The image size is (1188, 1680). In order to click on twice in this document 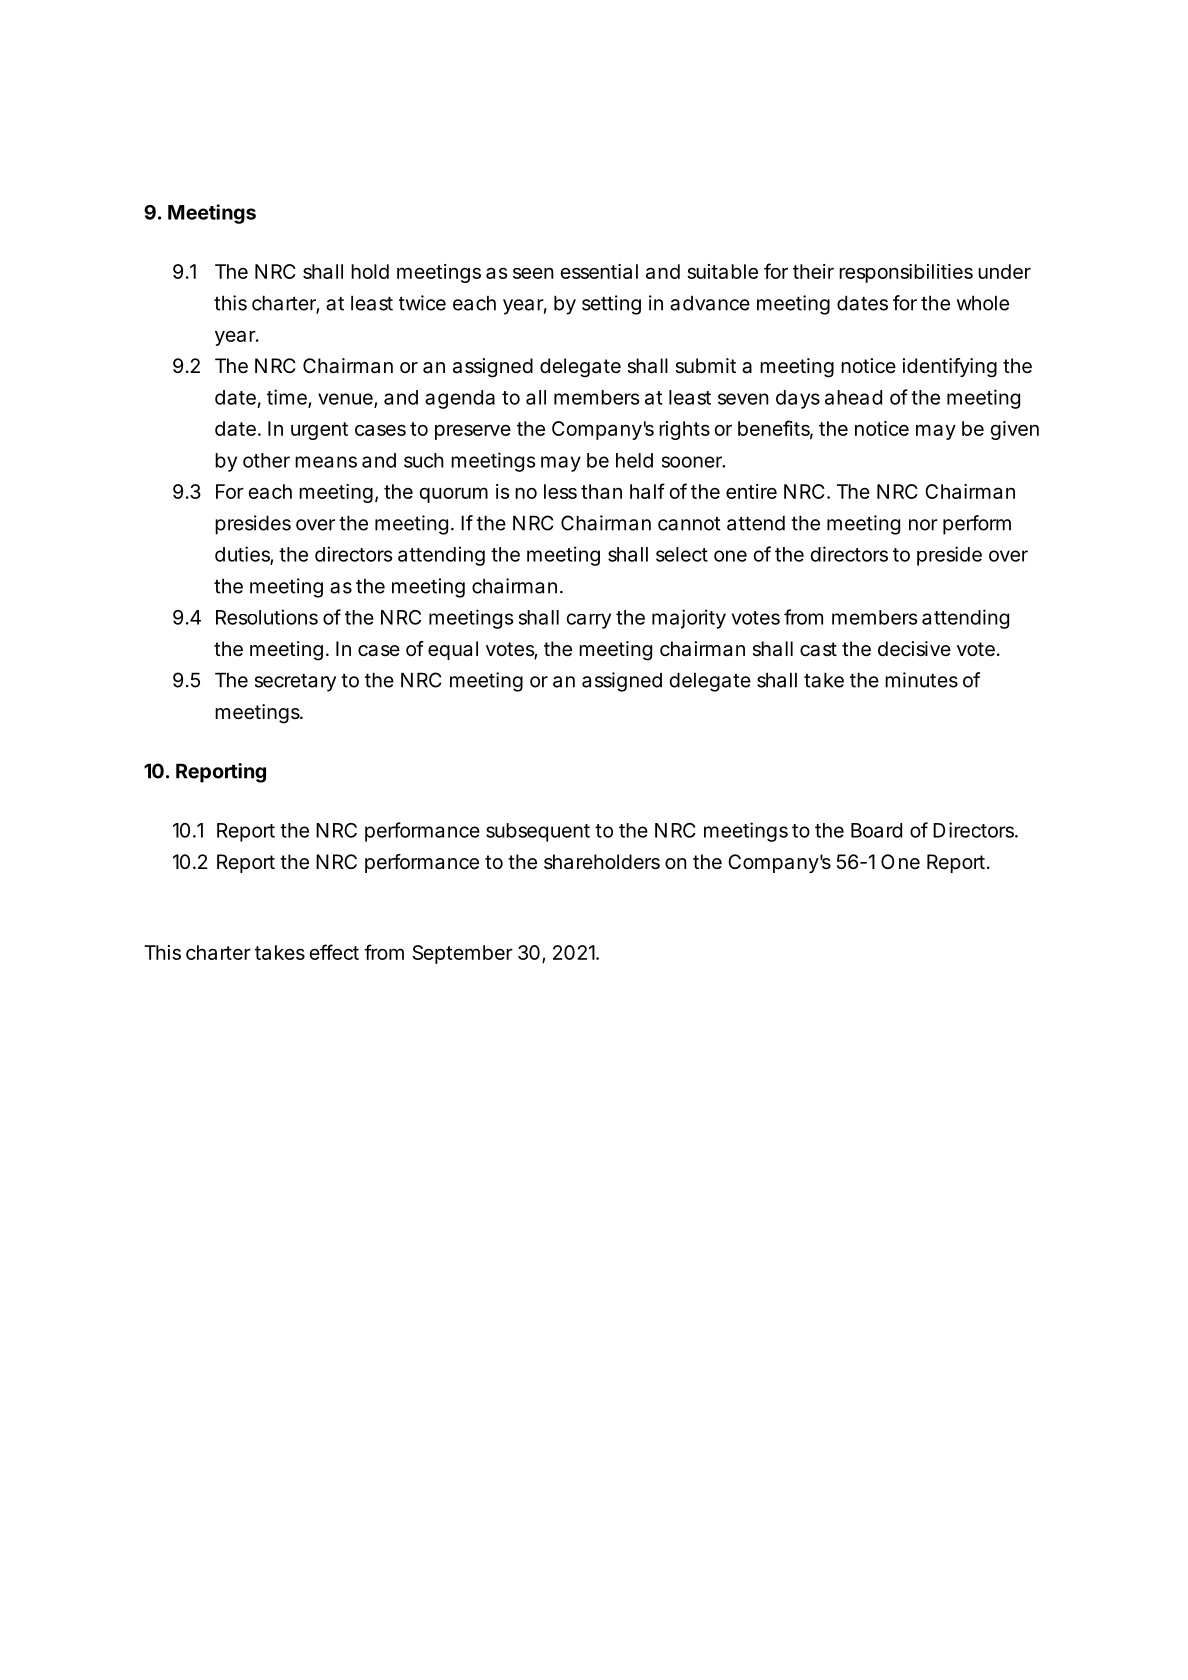, I will do `click(422, 303)`.
